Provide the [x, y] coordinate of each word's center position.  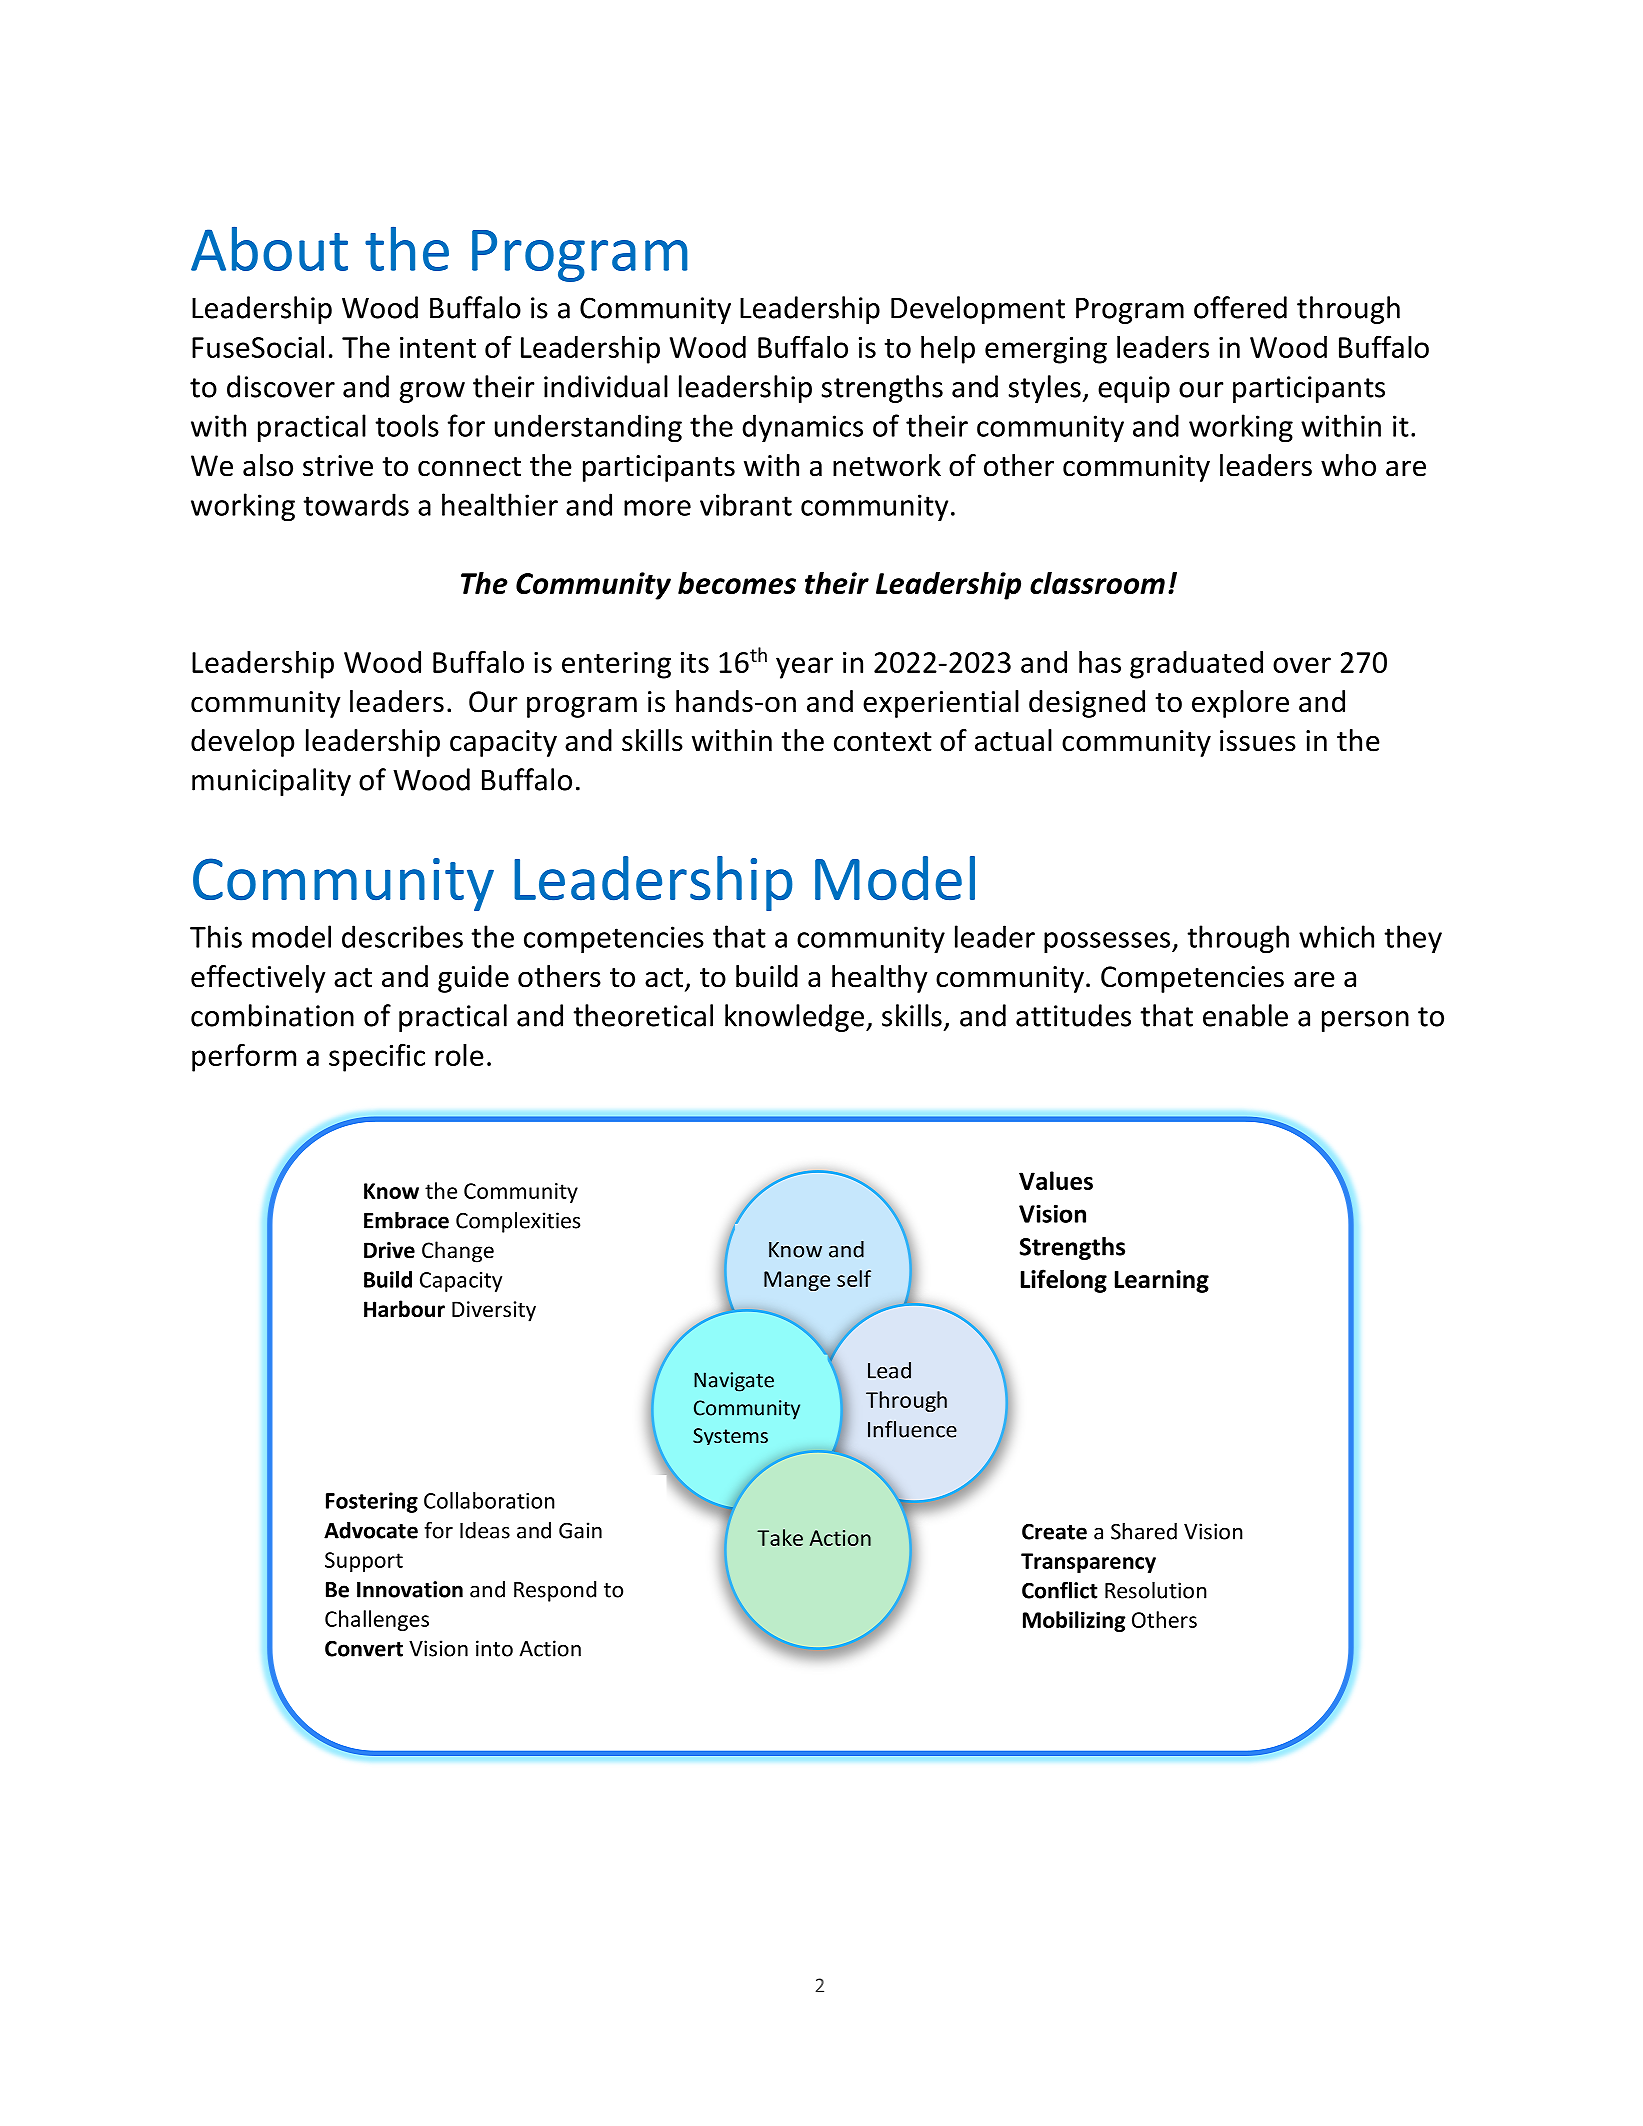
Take [780, 1537]
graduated [1196, 665]
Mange [797, 1281]
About [269, 249]
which [1336, 936]
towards [356, 504]
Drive [389, 1250]
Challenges [377, 1620]
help [948, 350]
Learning [1162, 1281]
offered [1240, 307]
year [804, 668]
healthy [879, 979]
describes [402, 936]
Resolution [1156, 1590]
